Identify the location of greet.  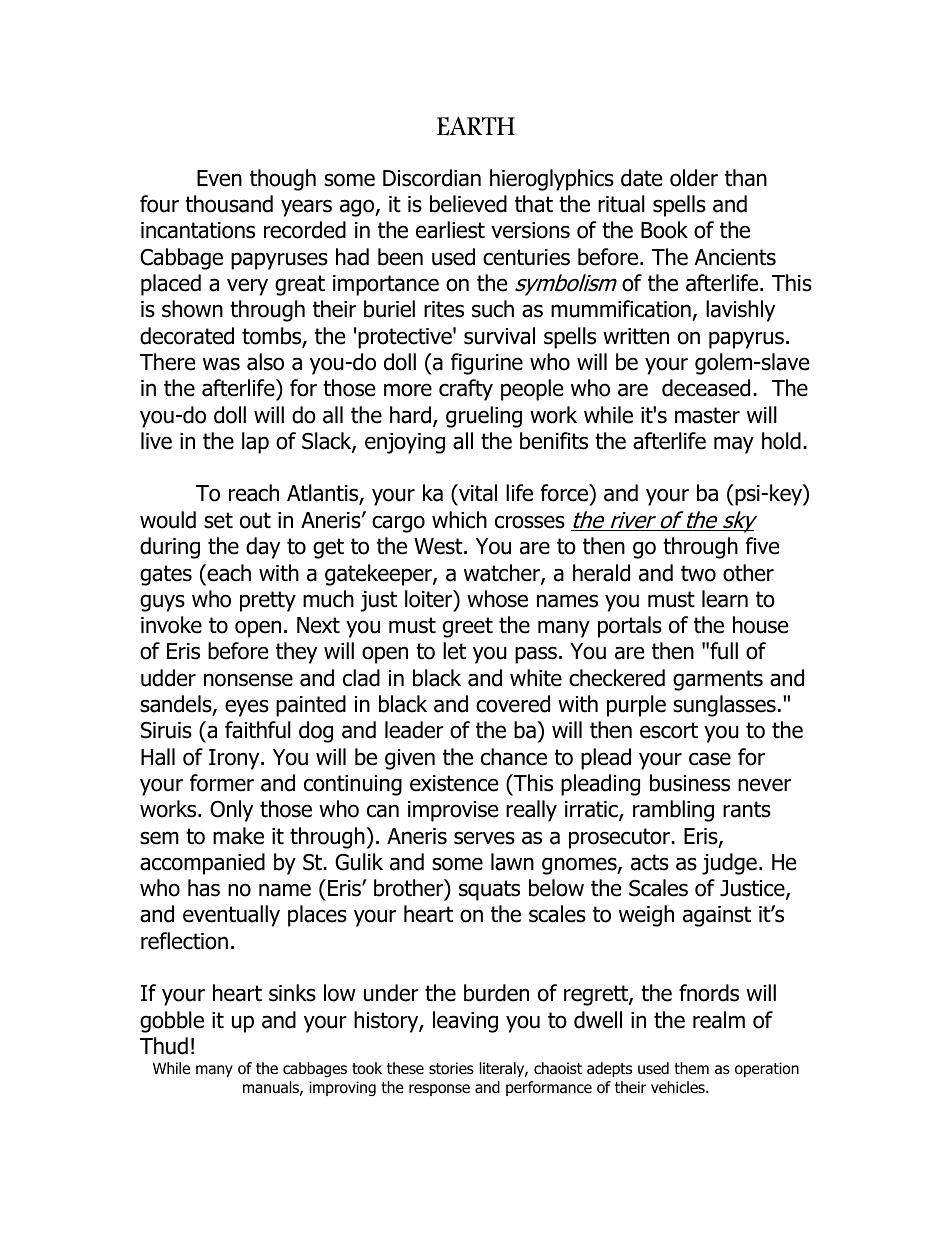
(468, 627).
